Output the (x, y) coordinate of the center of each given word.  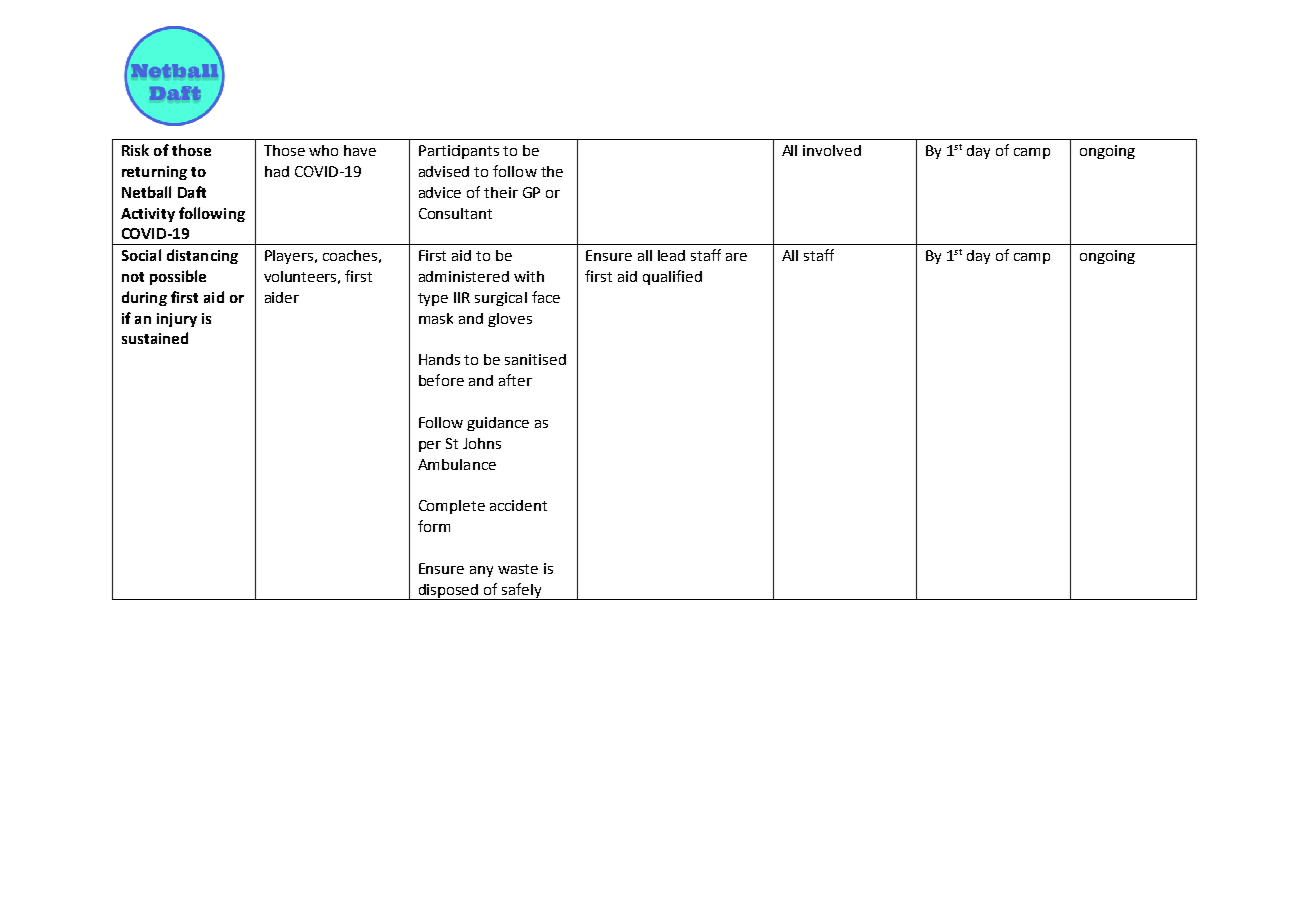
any (481, 571)
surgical (501, 299)
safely (522, 591)
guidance (498, 424)
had (277, 171)
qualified (672, 277)
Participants (459, 152)
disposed (448, 592)
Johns (482, 443)
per (430, 446)
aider (282, 297)
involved (832, 150)
